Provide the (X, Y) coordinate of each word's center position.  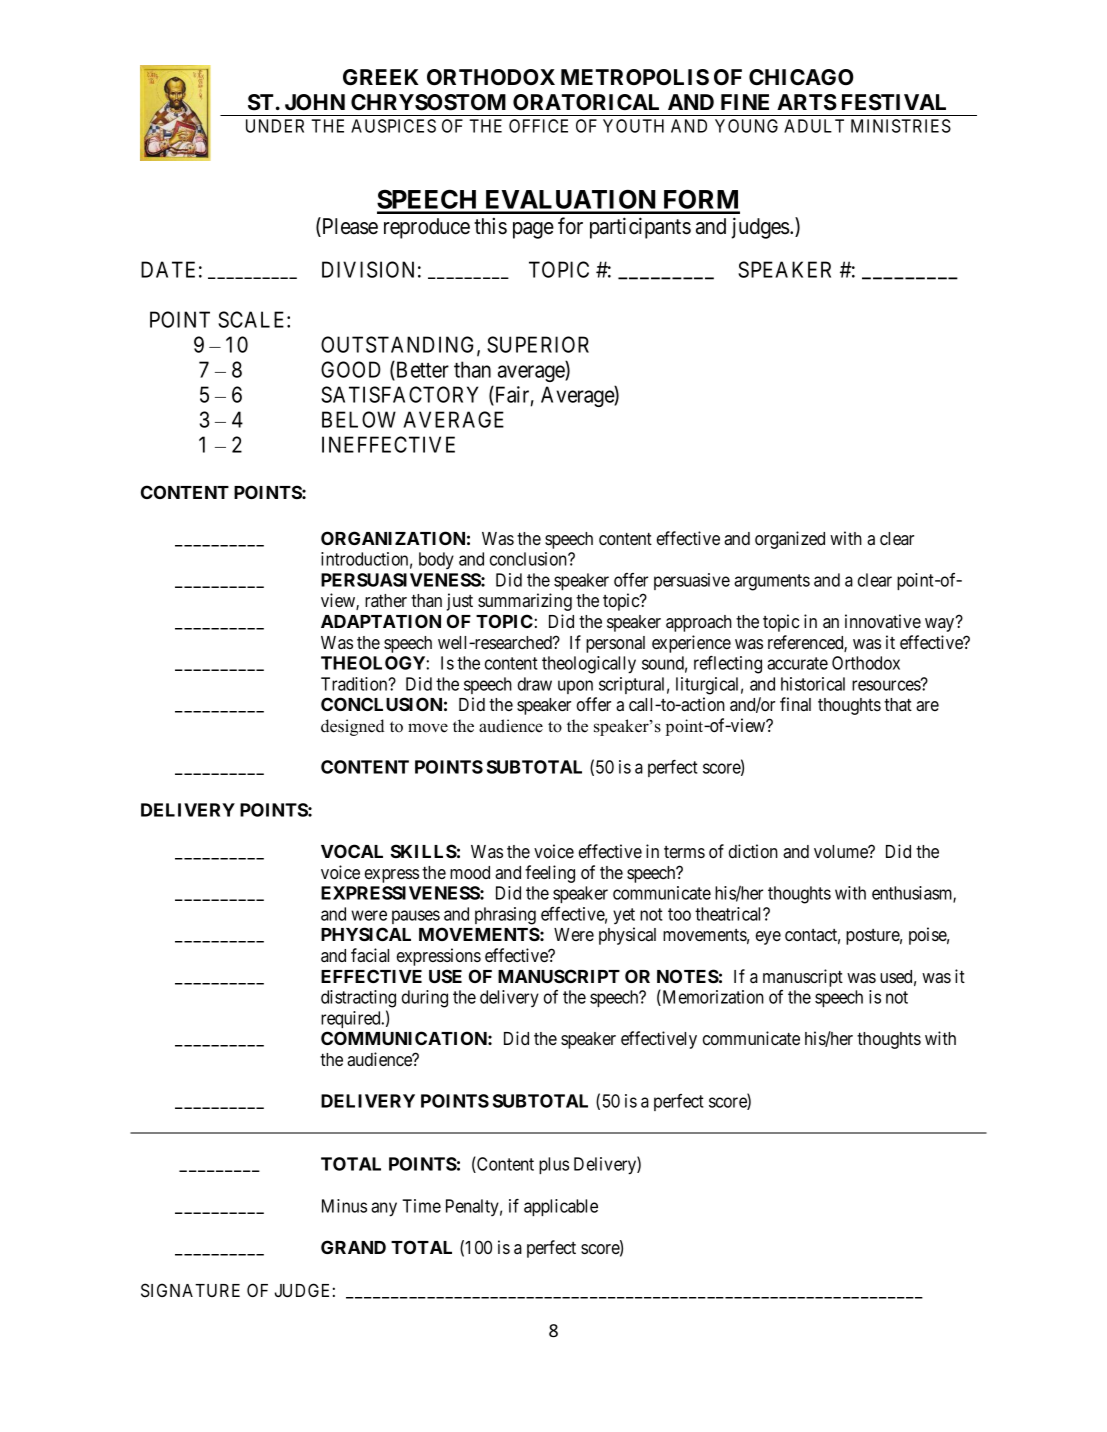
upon (575, 687)
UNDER (275, 126)
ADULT (814, 126)
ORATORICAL (586, 102)
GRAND (353, 1247)
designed (352, 727)
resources (887, 685)
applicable (561, 1207)
